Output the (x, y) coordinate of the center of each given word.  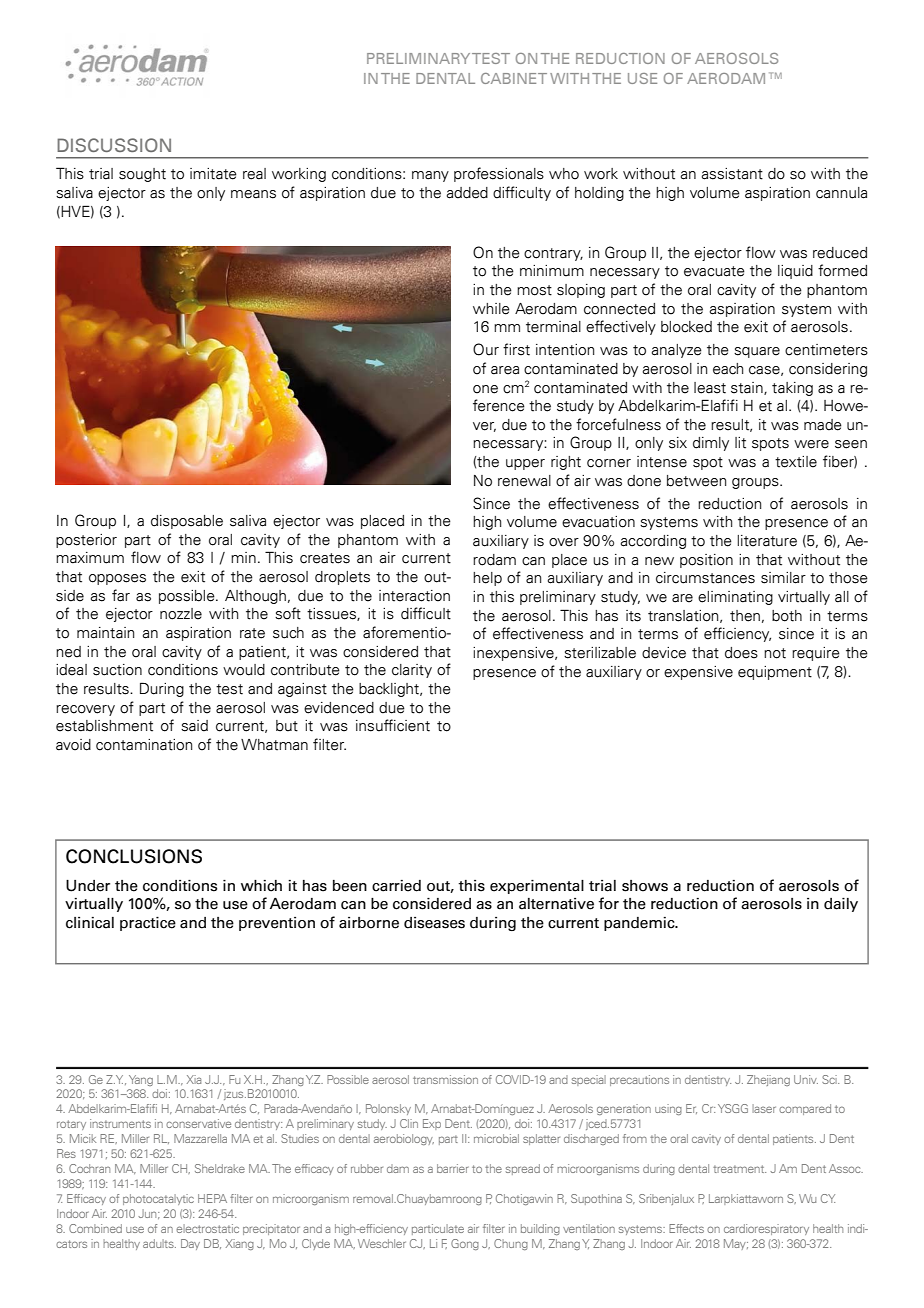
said (194, 726)
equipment (775, 673)
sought (142, 175)
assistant (732, 174)
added (467, 193)
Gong (465, 1244)
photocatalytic (158, 1199)
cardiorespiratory (766, 1229)
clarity (412, 671)
